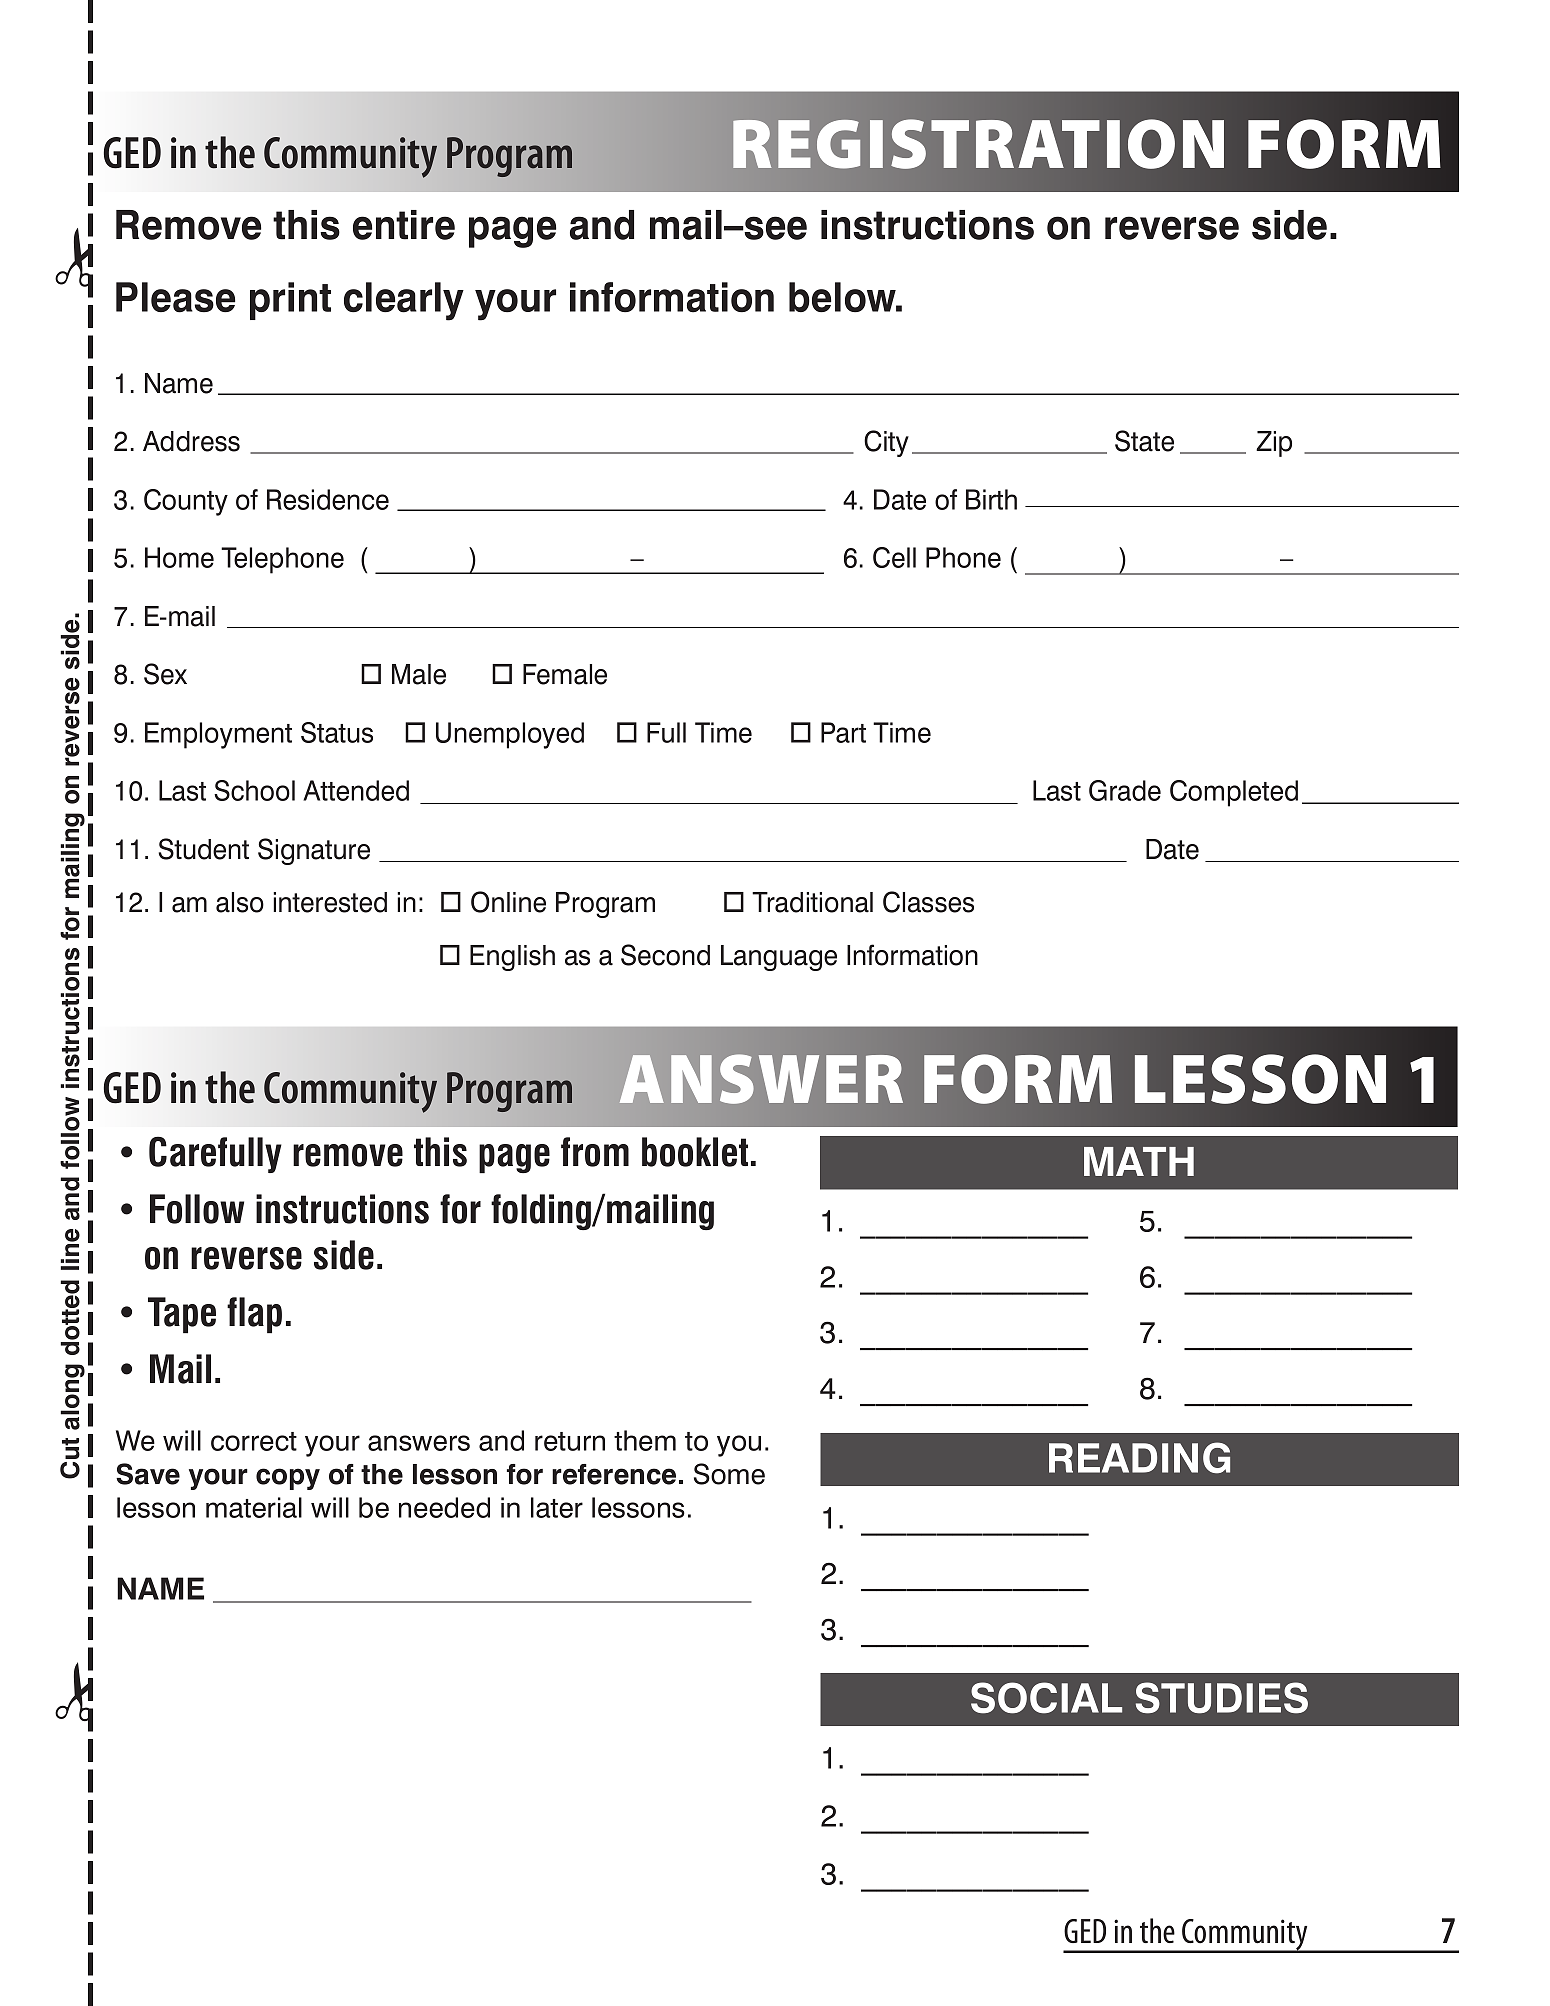  Describe the element at coordinates (512, 232) in the screenshot. I see `page` at that location.
